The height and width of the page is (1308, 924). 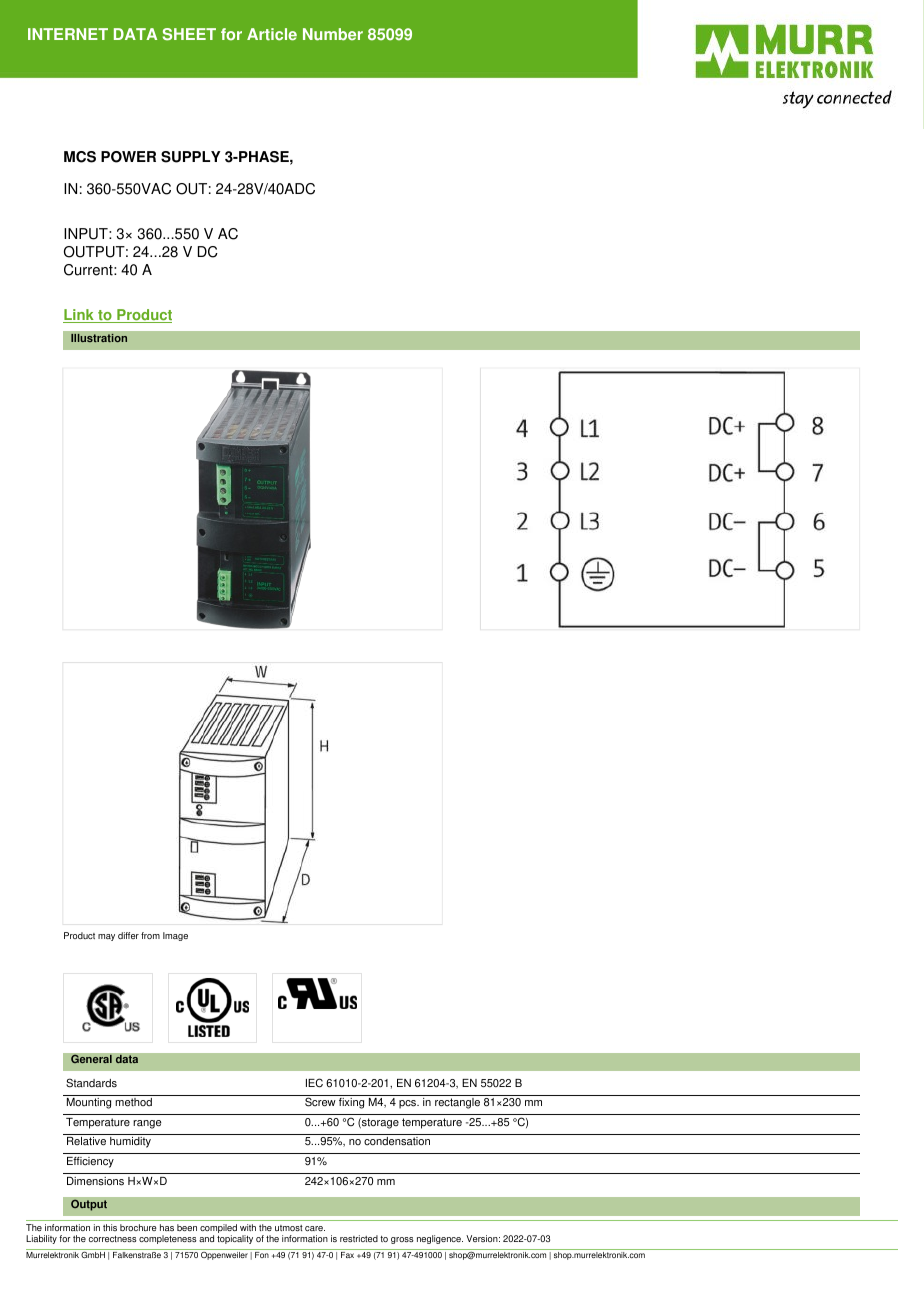 What do you see at coordinates (128, 935) in the page?
I see `differ` at bounding box center [128, 935].
